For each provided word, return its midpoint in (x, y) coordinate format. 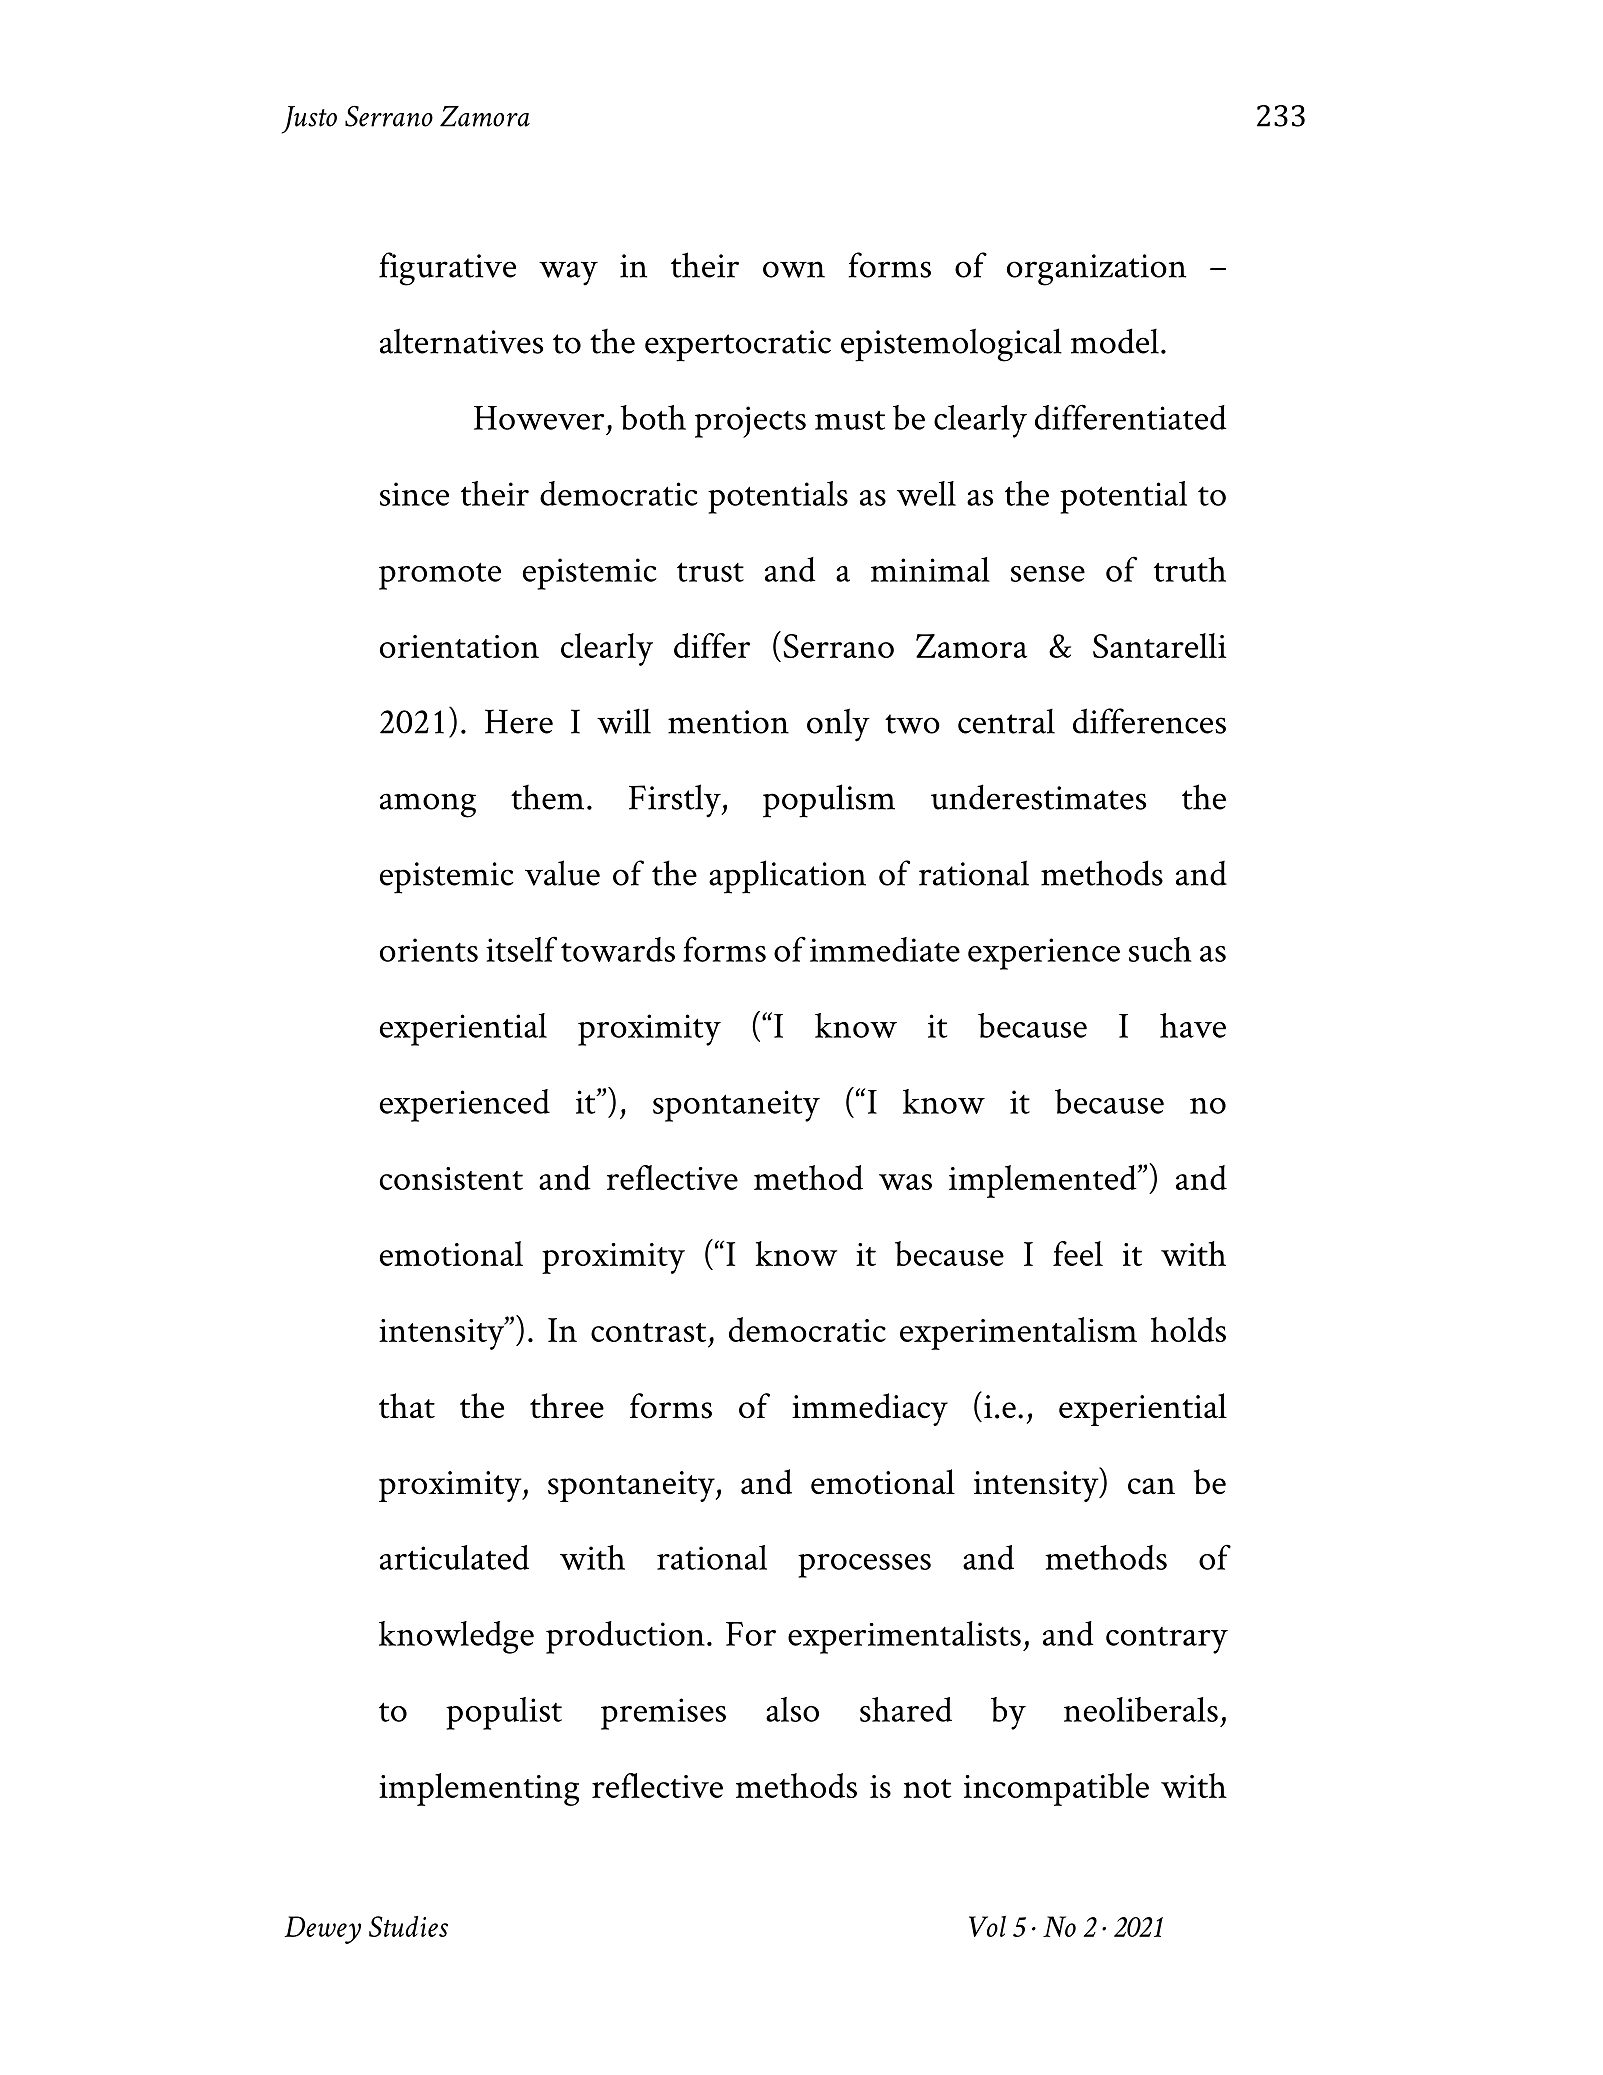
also (792, 1709)
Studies (408, 1926)
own (794, 269)
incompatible (1056, 1789)
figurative (447, 269)
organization (1096, 270)
